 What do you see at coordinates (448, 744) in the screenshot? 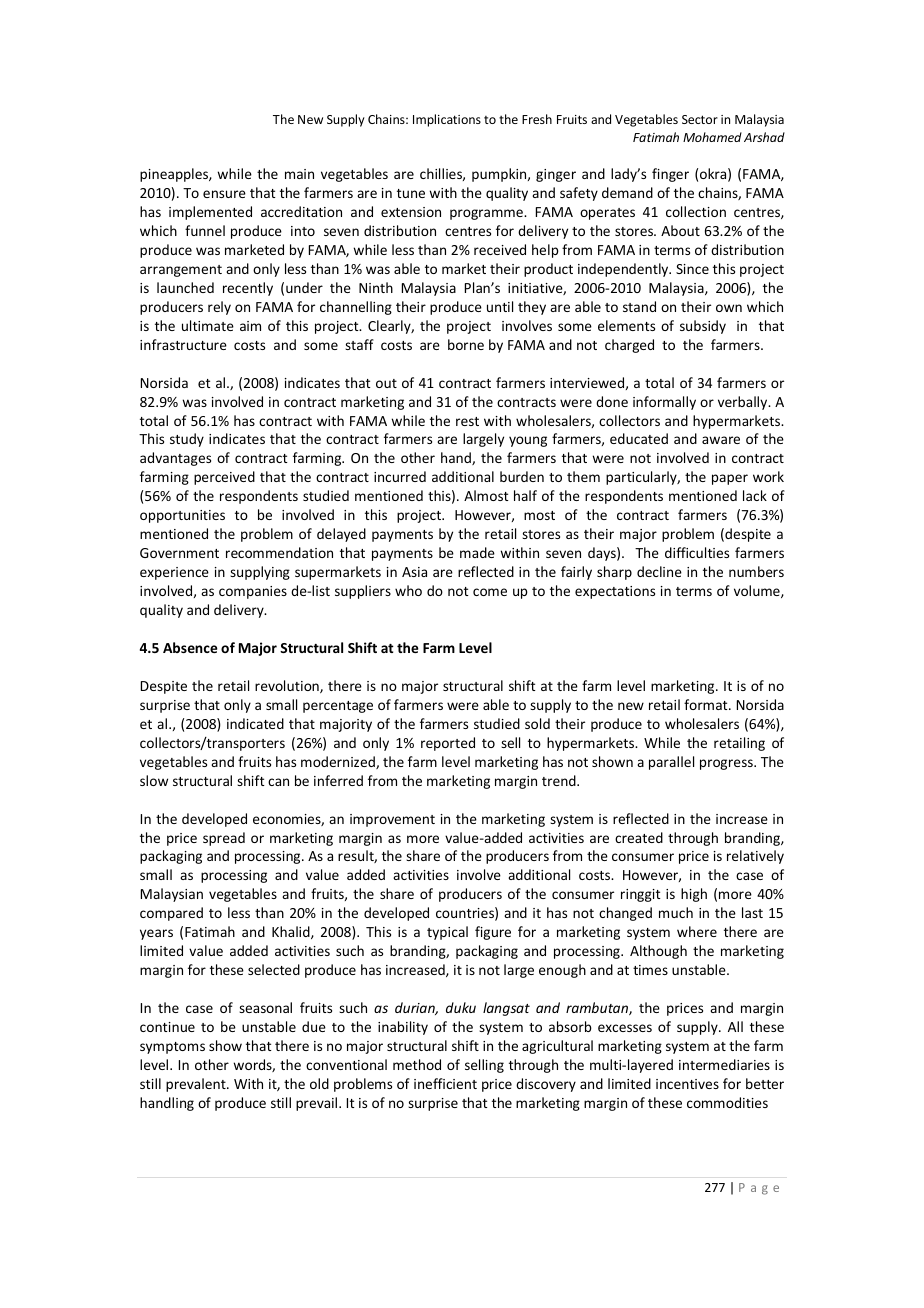
I see `reported` at bounding box center [448, 744].
